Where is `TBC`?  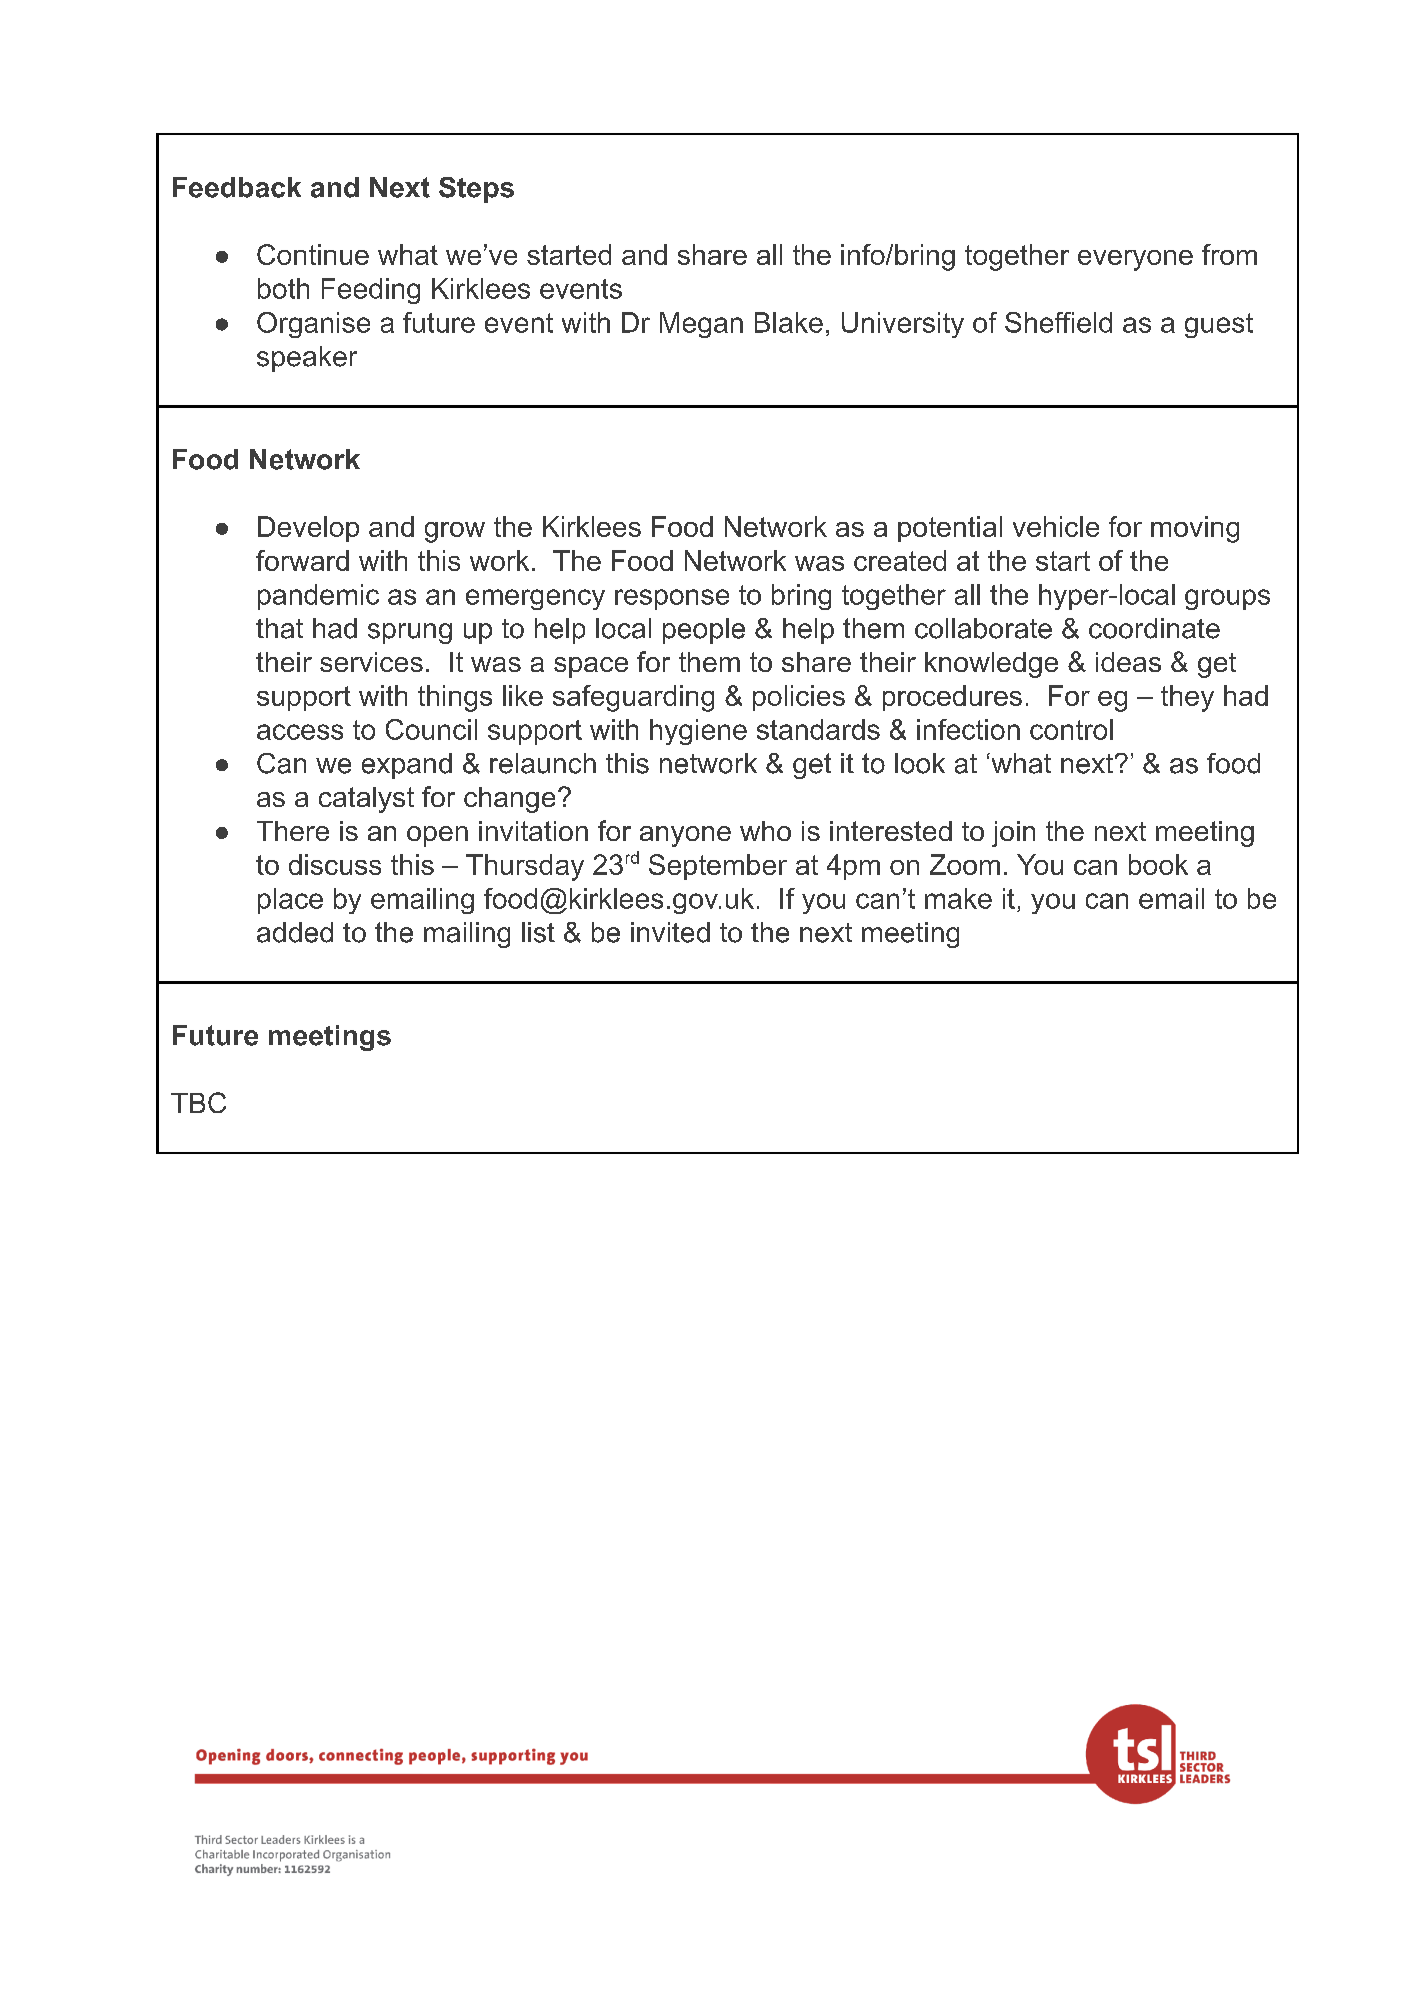 TBC is located at coordinates (198, 1102).
